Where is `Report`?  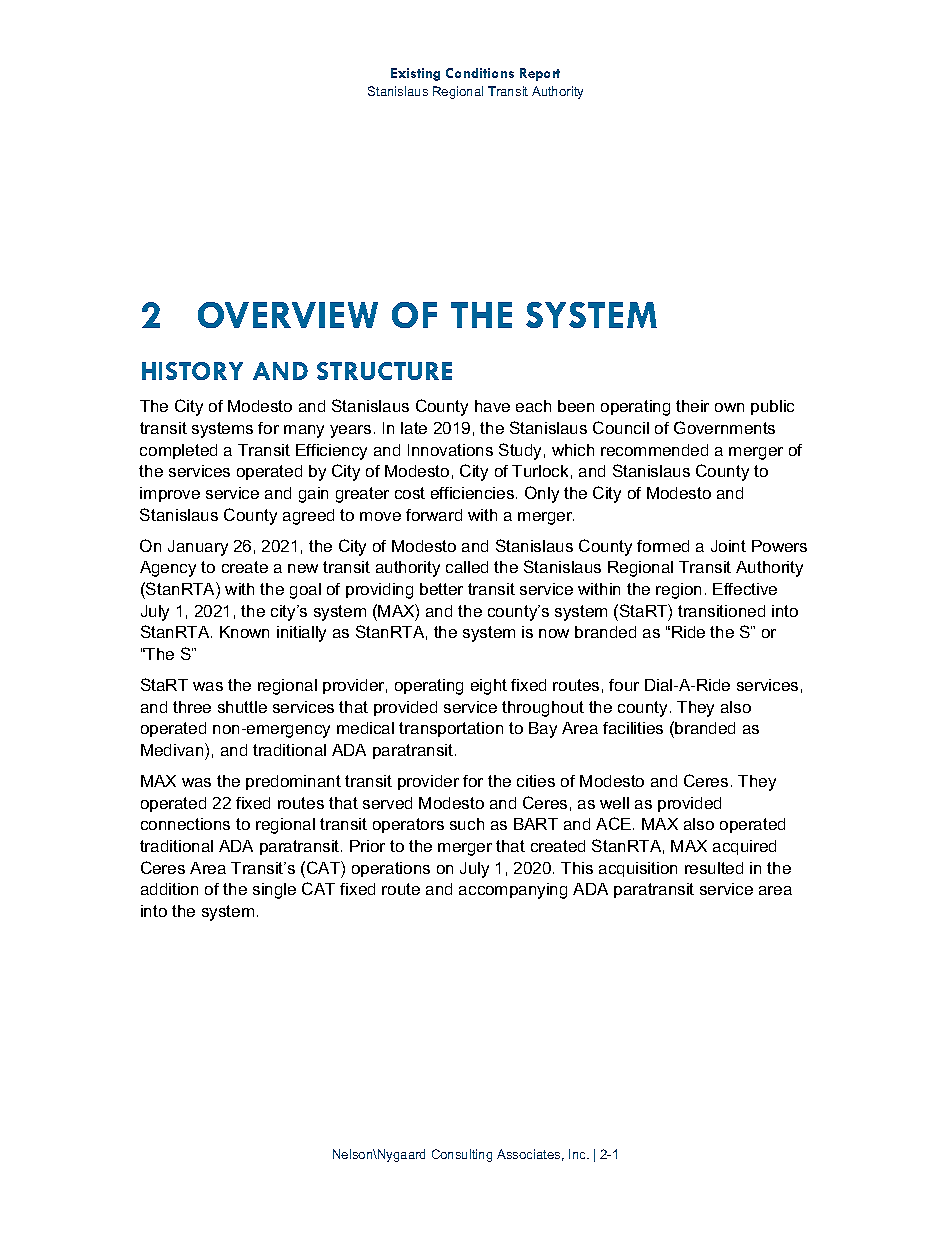
Report is located at coordinates (540, 74).
